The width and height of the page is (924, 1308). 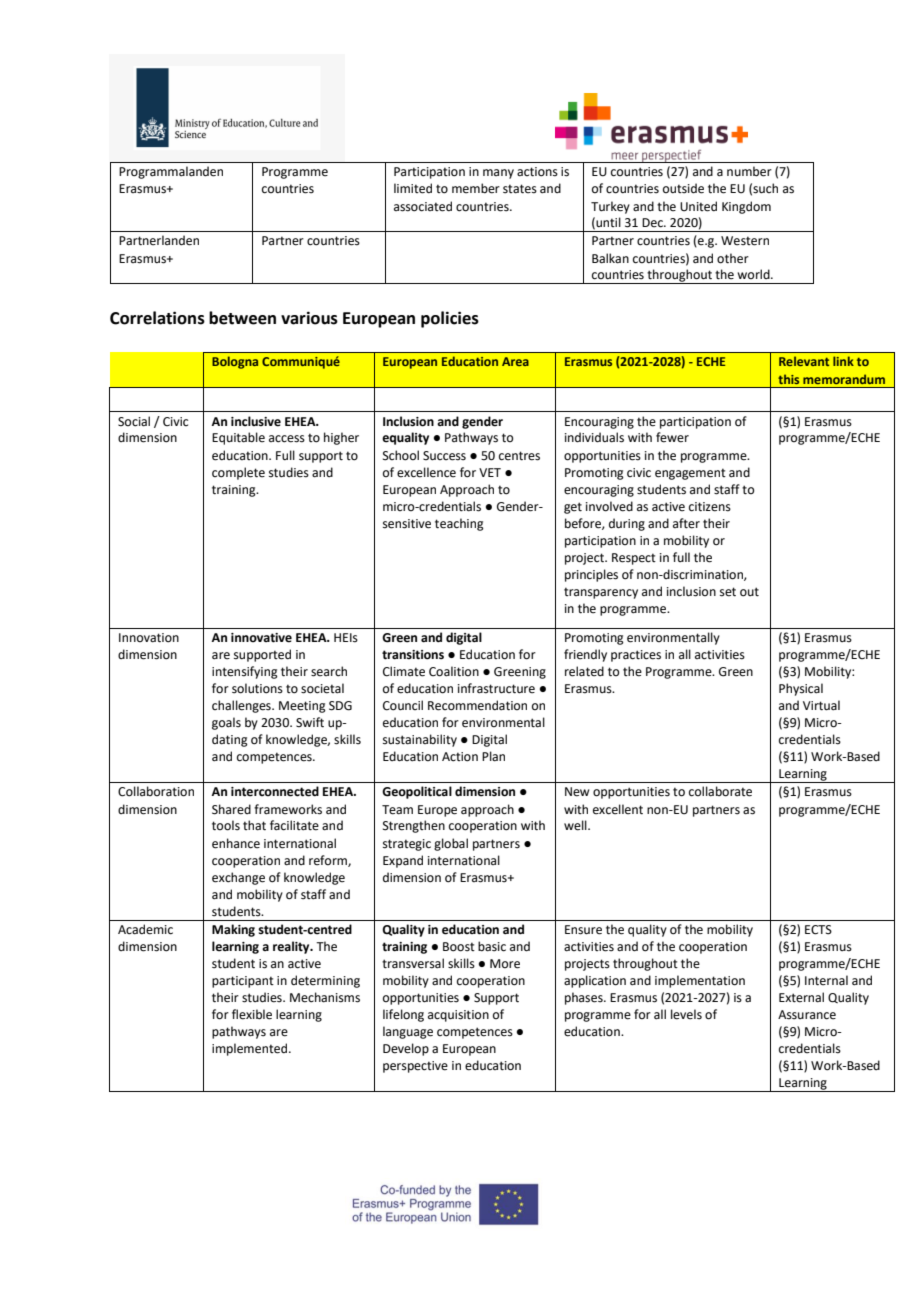 What do you see at coordinates (238, 473) in the page?
I see `complete` at bounding box center [238, 473].
